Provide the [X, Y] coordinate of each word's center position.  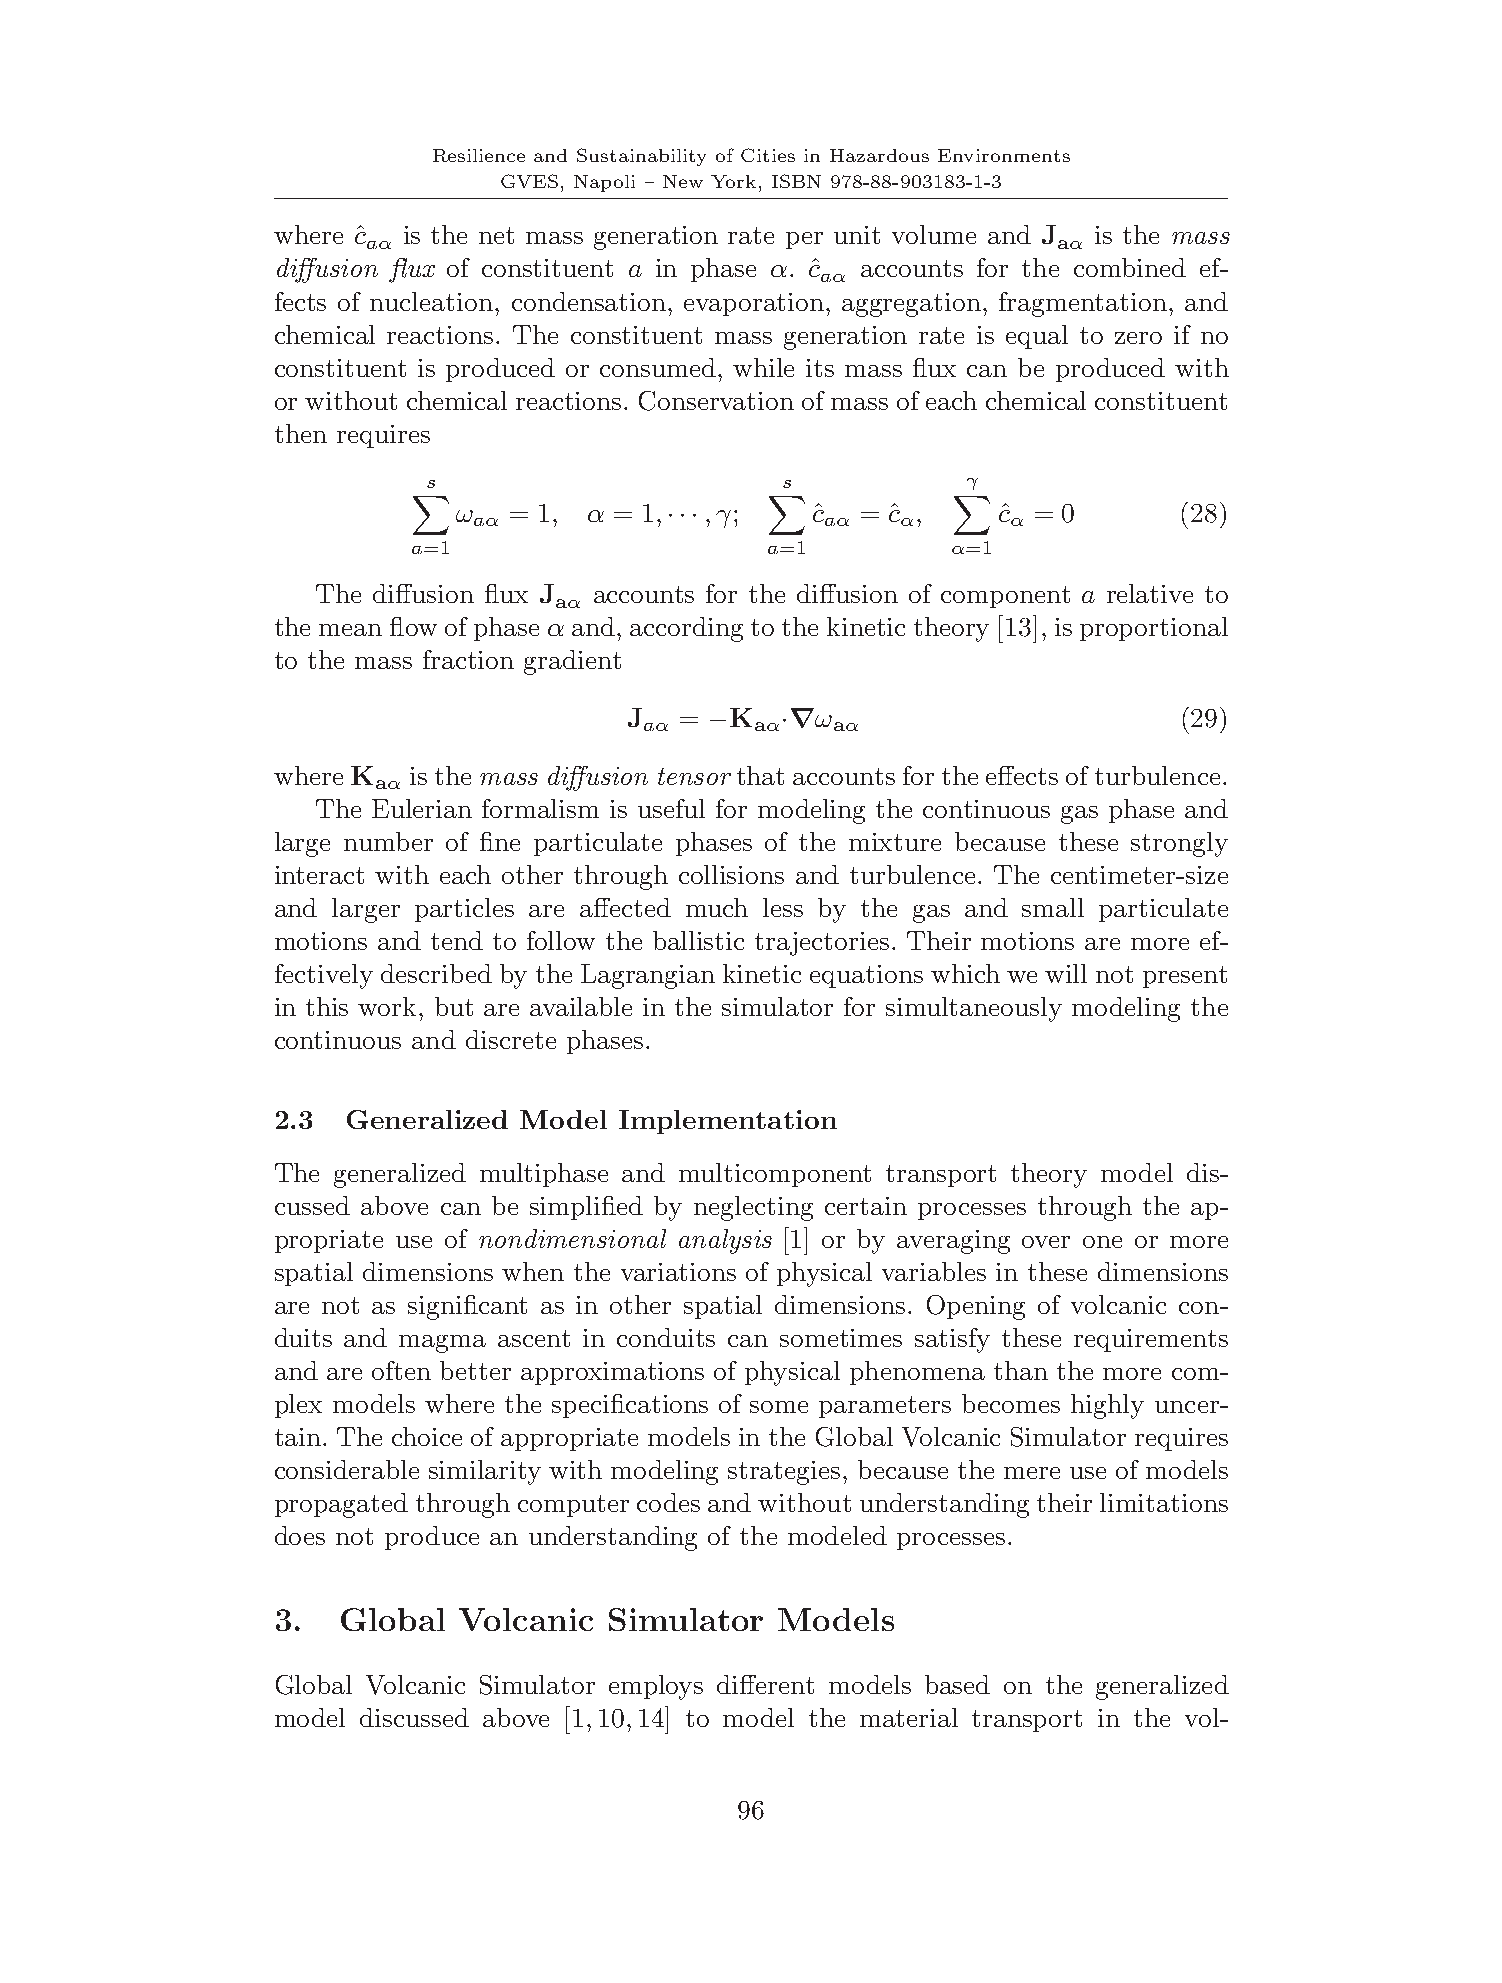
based [957, 1684]
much [717, 907]
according [686, 629]
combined [1130, 267]
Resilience [479, 155]
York [733, 181]
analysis [725, 1241]
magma [442, 1344]
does [300, 1535]
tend [457, 940]
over [1046, 1242]
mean [350, 630]
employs [656, 1687]
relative [1150, 593]
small [1053, 907]
